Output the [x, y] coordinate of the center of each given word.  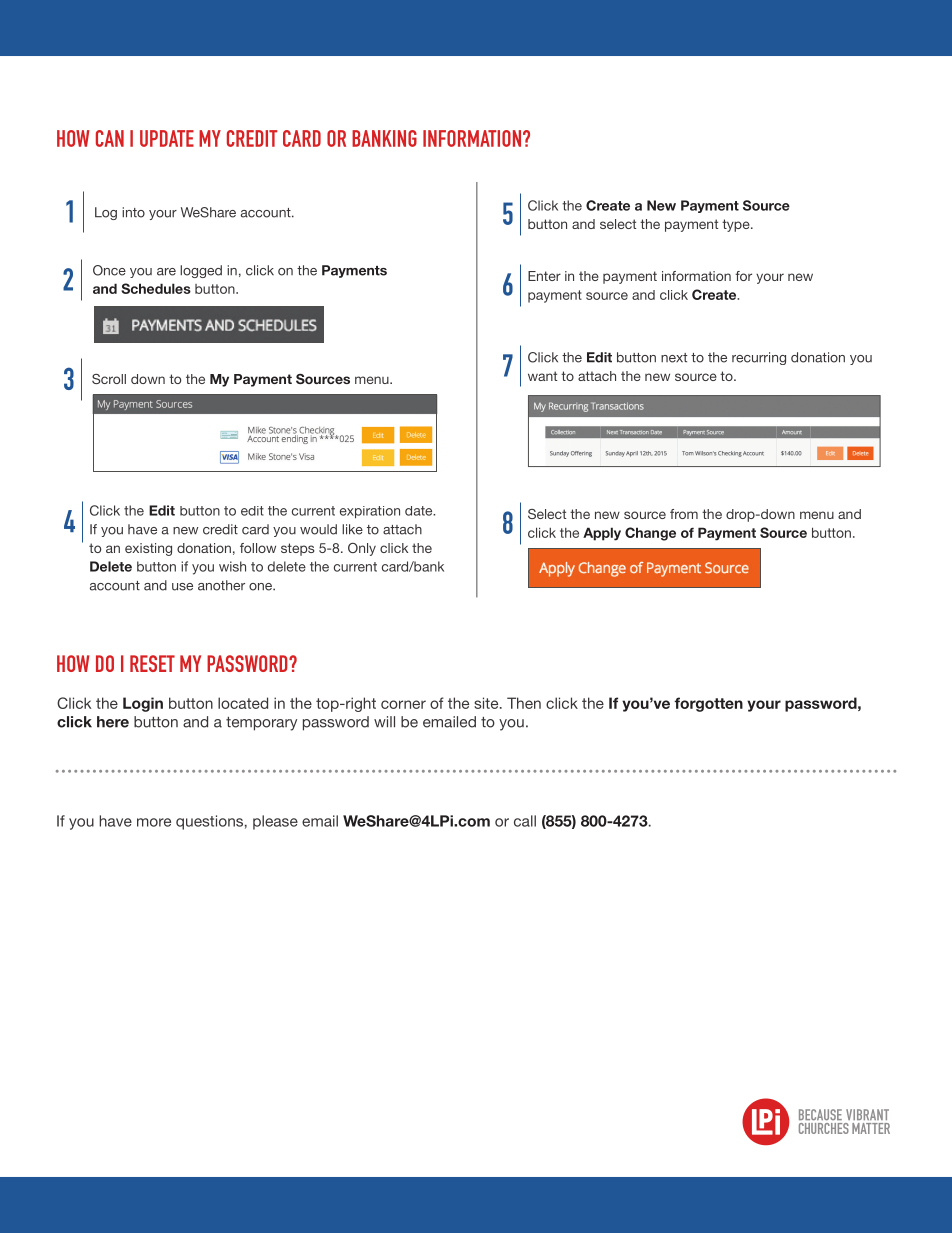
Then [524, 703]
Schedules [156, 288]
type [737, 225]
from [684, 514]
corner [403, 704]
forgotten [708, 704]
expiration [370, 512]
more [154, 822]
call [525, 821]
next [674, 358]
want [542, 376]
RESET [152, 663]
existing [148, 549]
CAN [110, 138]
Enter [544, 276]
